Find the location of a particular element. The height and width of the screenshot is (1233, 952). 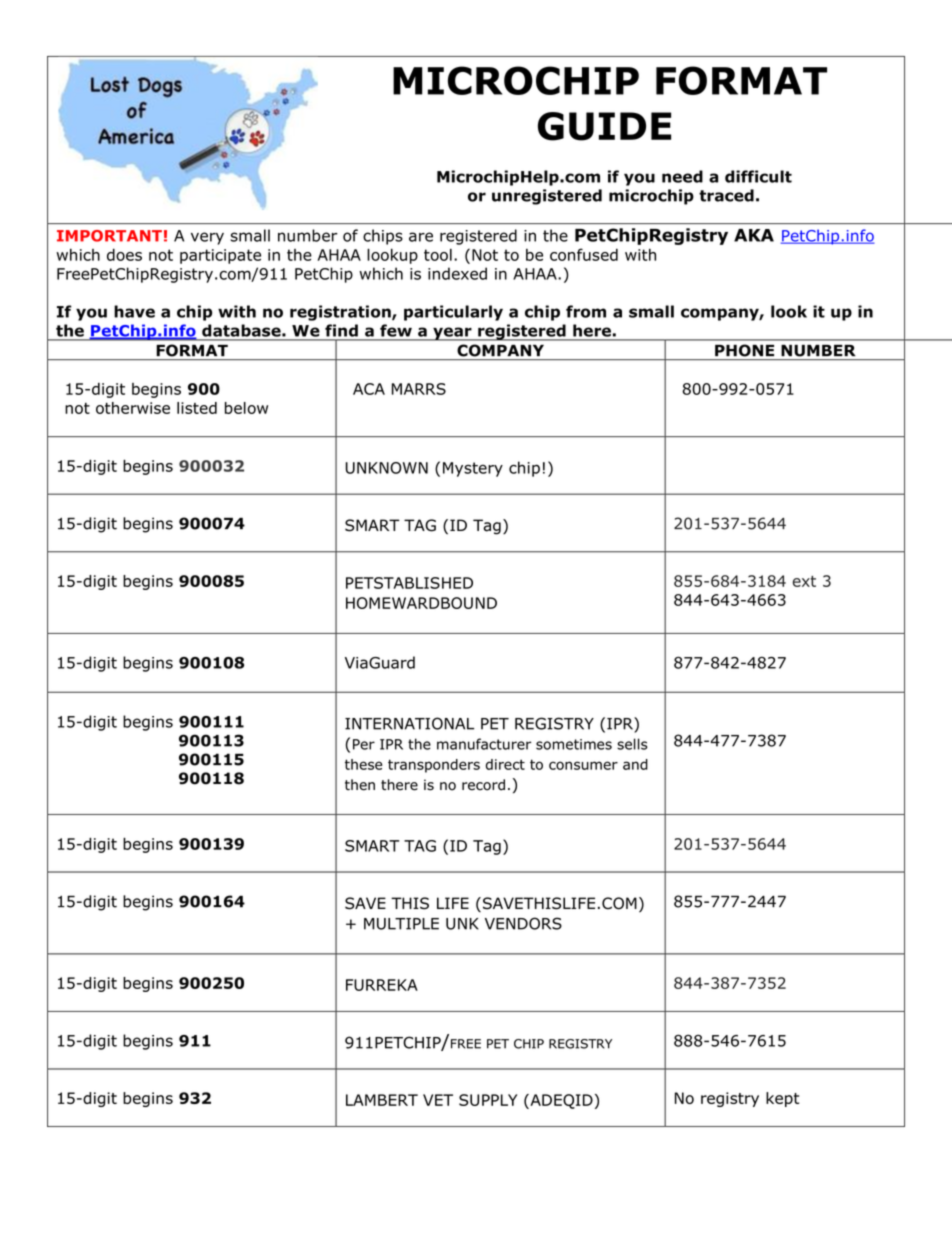

manufacturer is located at coordinates (484, 744).
